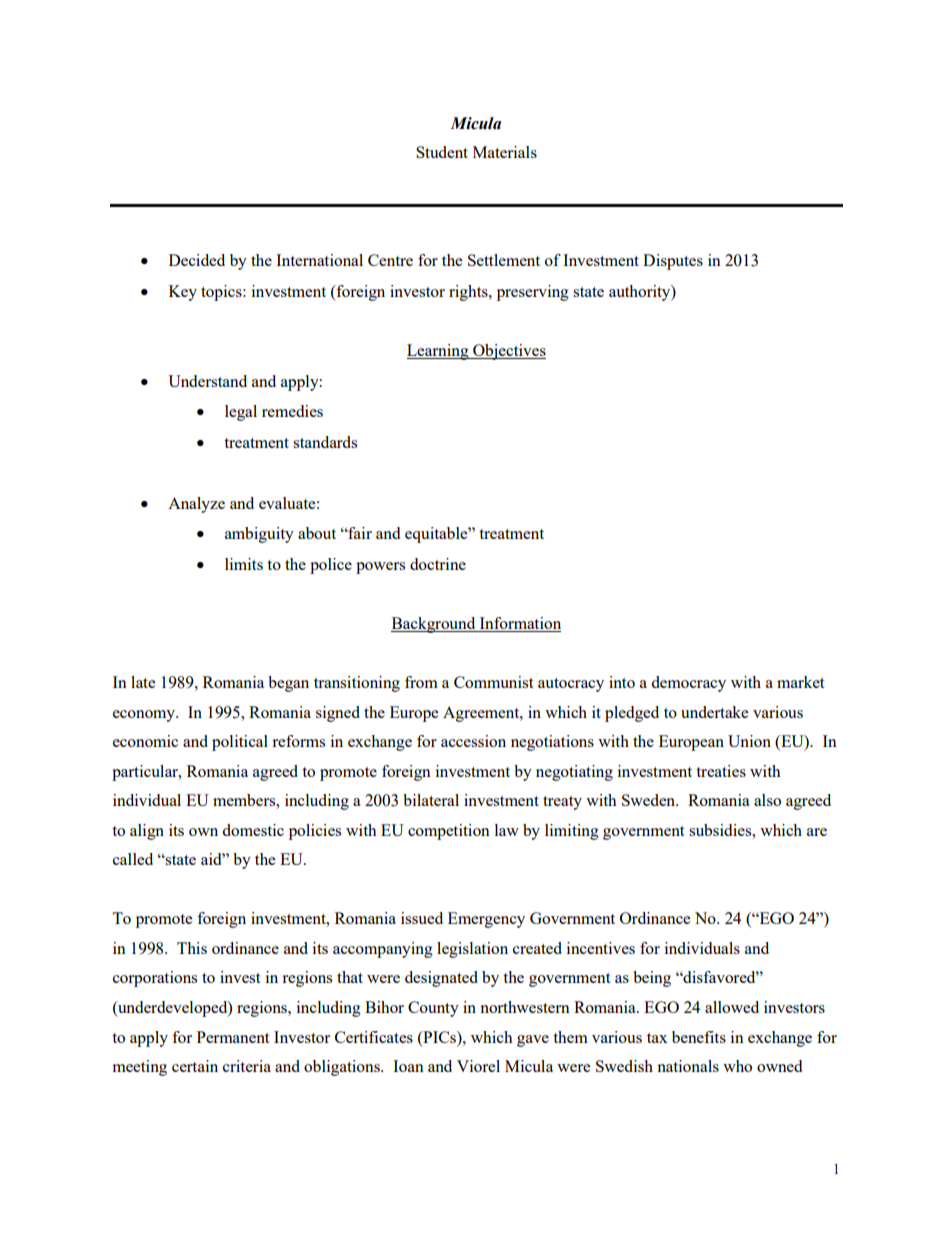  I want to click on Permanent, so click(233, 1037).
